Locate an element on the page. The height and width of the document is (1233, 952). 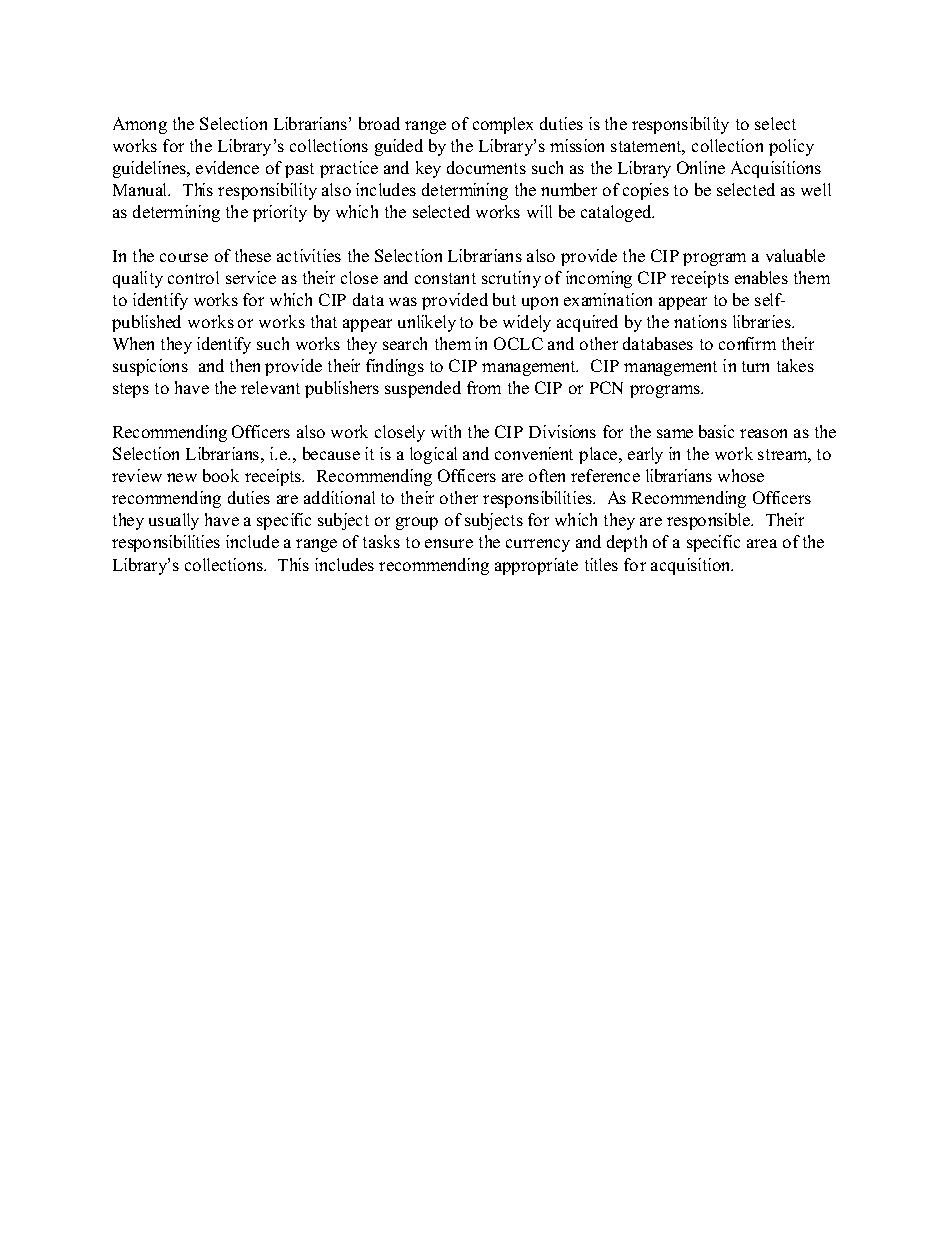
area is located at coordinates (762, 543).
